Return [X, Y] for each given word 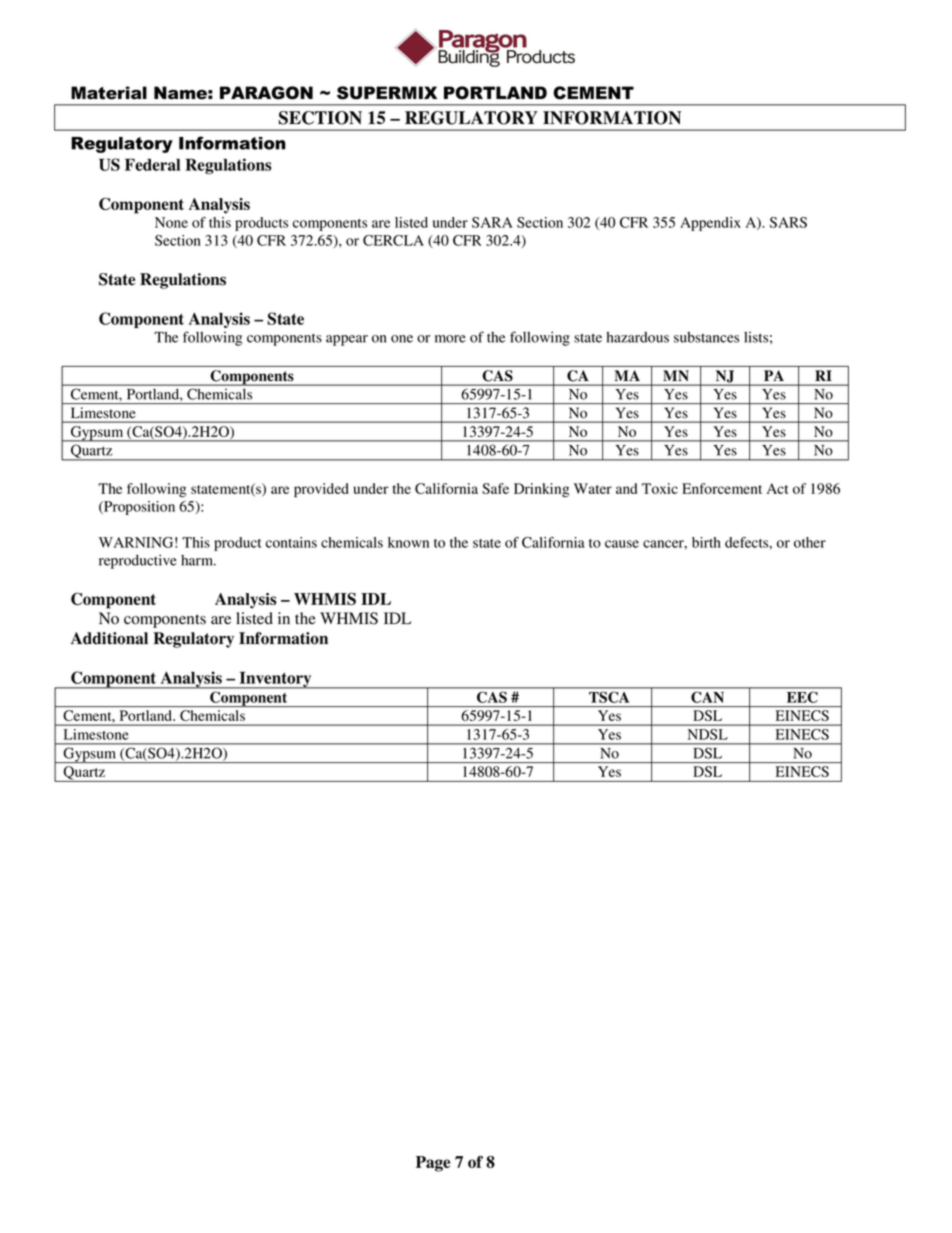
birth [706, 542]
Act [777, 488]
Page [433, 1164]
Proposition [138, 508]
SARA [492, 222]
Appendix [710, 224]
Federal [152, 164]
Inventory [275, 680]
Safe [495, 488]
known [408, 542]
